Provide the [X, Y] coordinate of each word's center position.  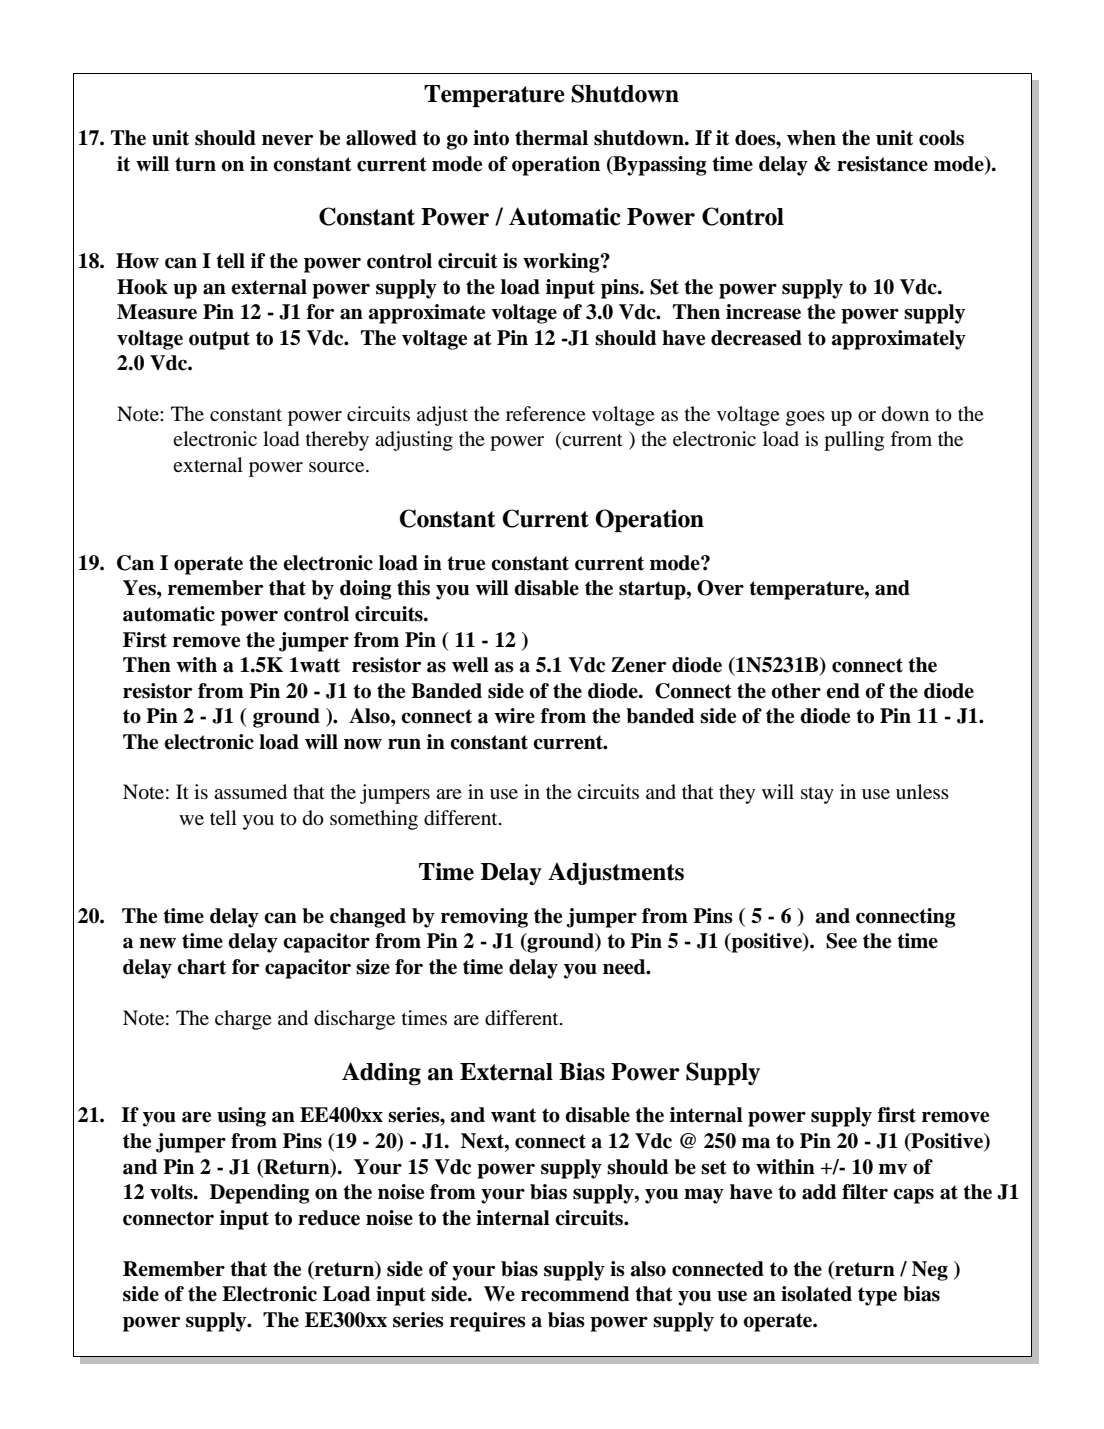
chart [201, 967]
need [625, 967]
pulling [854, 441]
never [287, 140]
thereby [337, 441]
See [841, 941]
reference [546, 413]
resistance [882, 164]
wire [514, 716]
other [796, 691]
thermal [551, 138]
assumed [250, 792]
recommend [575, 1294]
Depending [260, 1194]
